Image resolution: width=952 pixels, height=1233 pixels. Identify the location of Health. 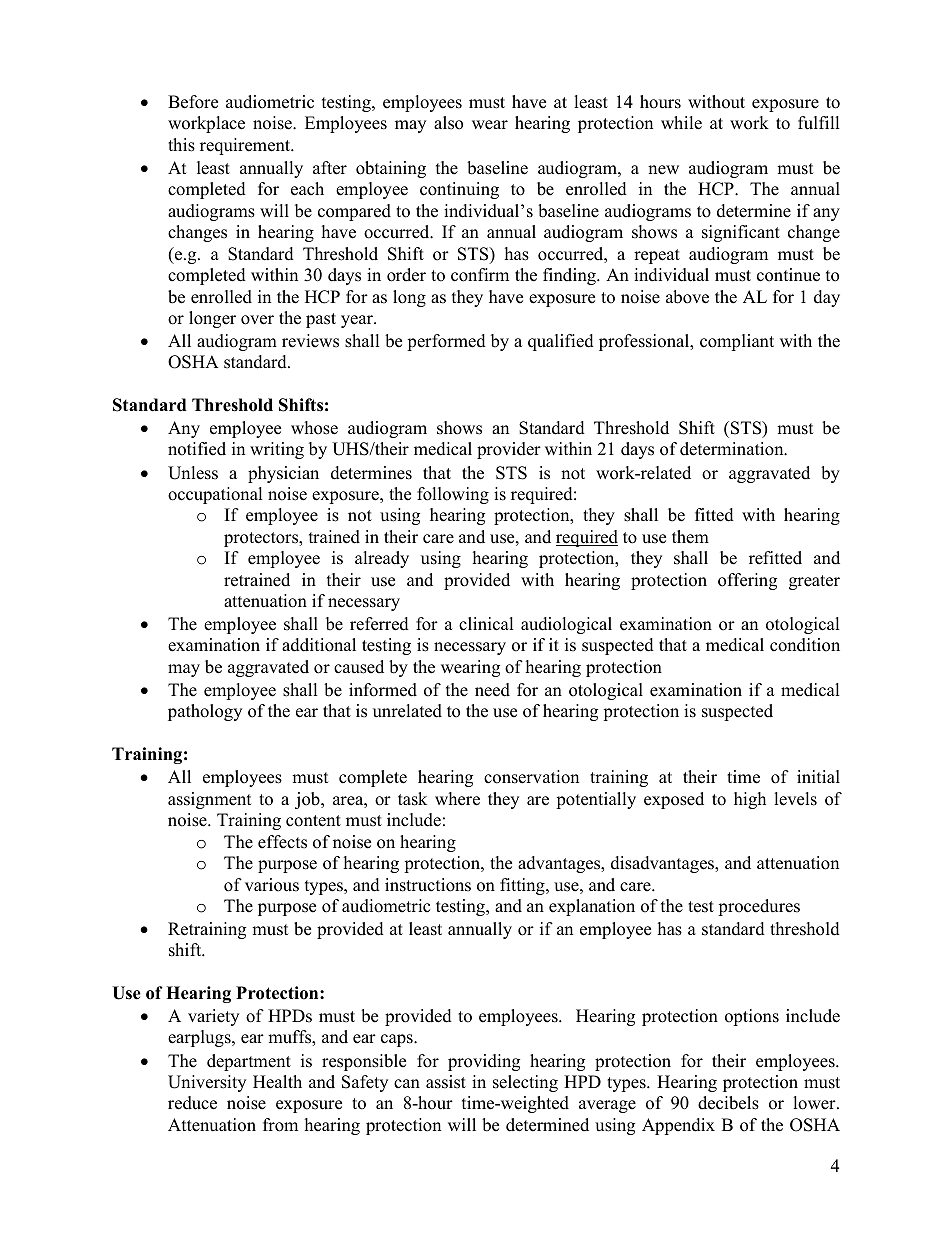
(277, 1082).
